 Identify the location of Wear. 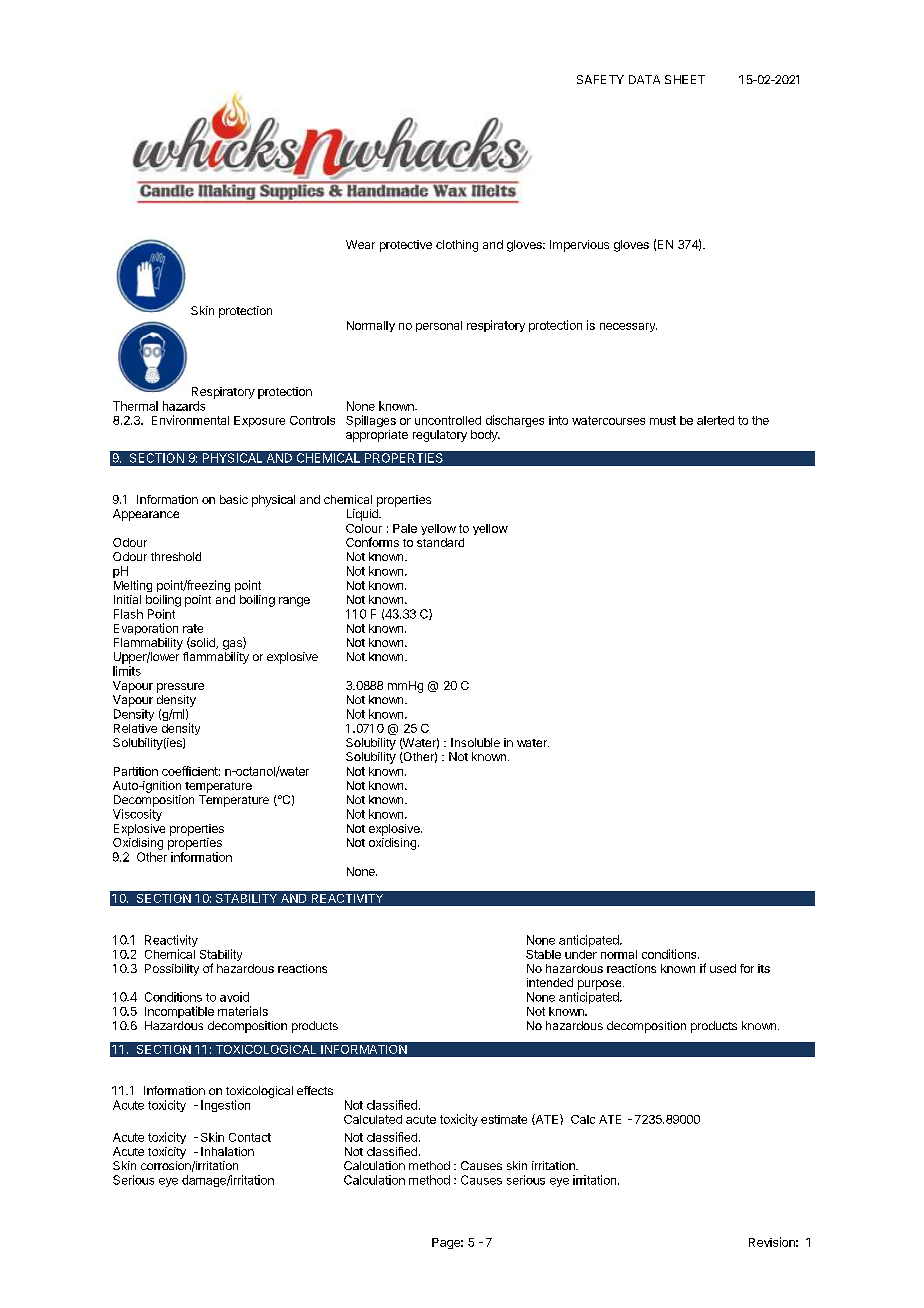
(360, 244).
